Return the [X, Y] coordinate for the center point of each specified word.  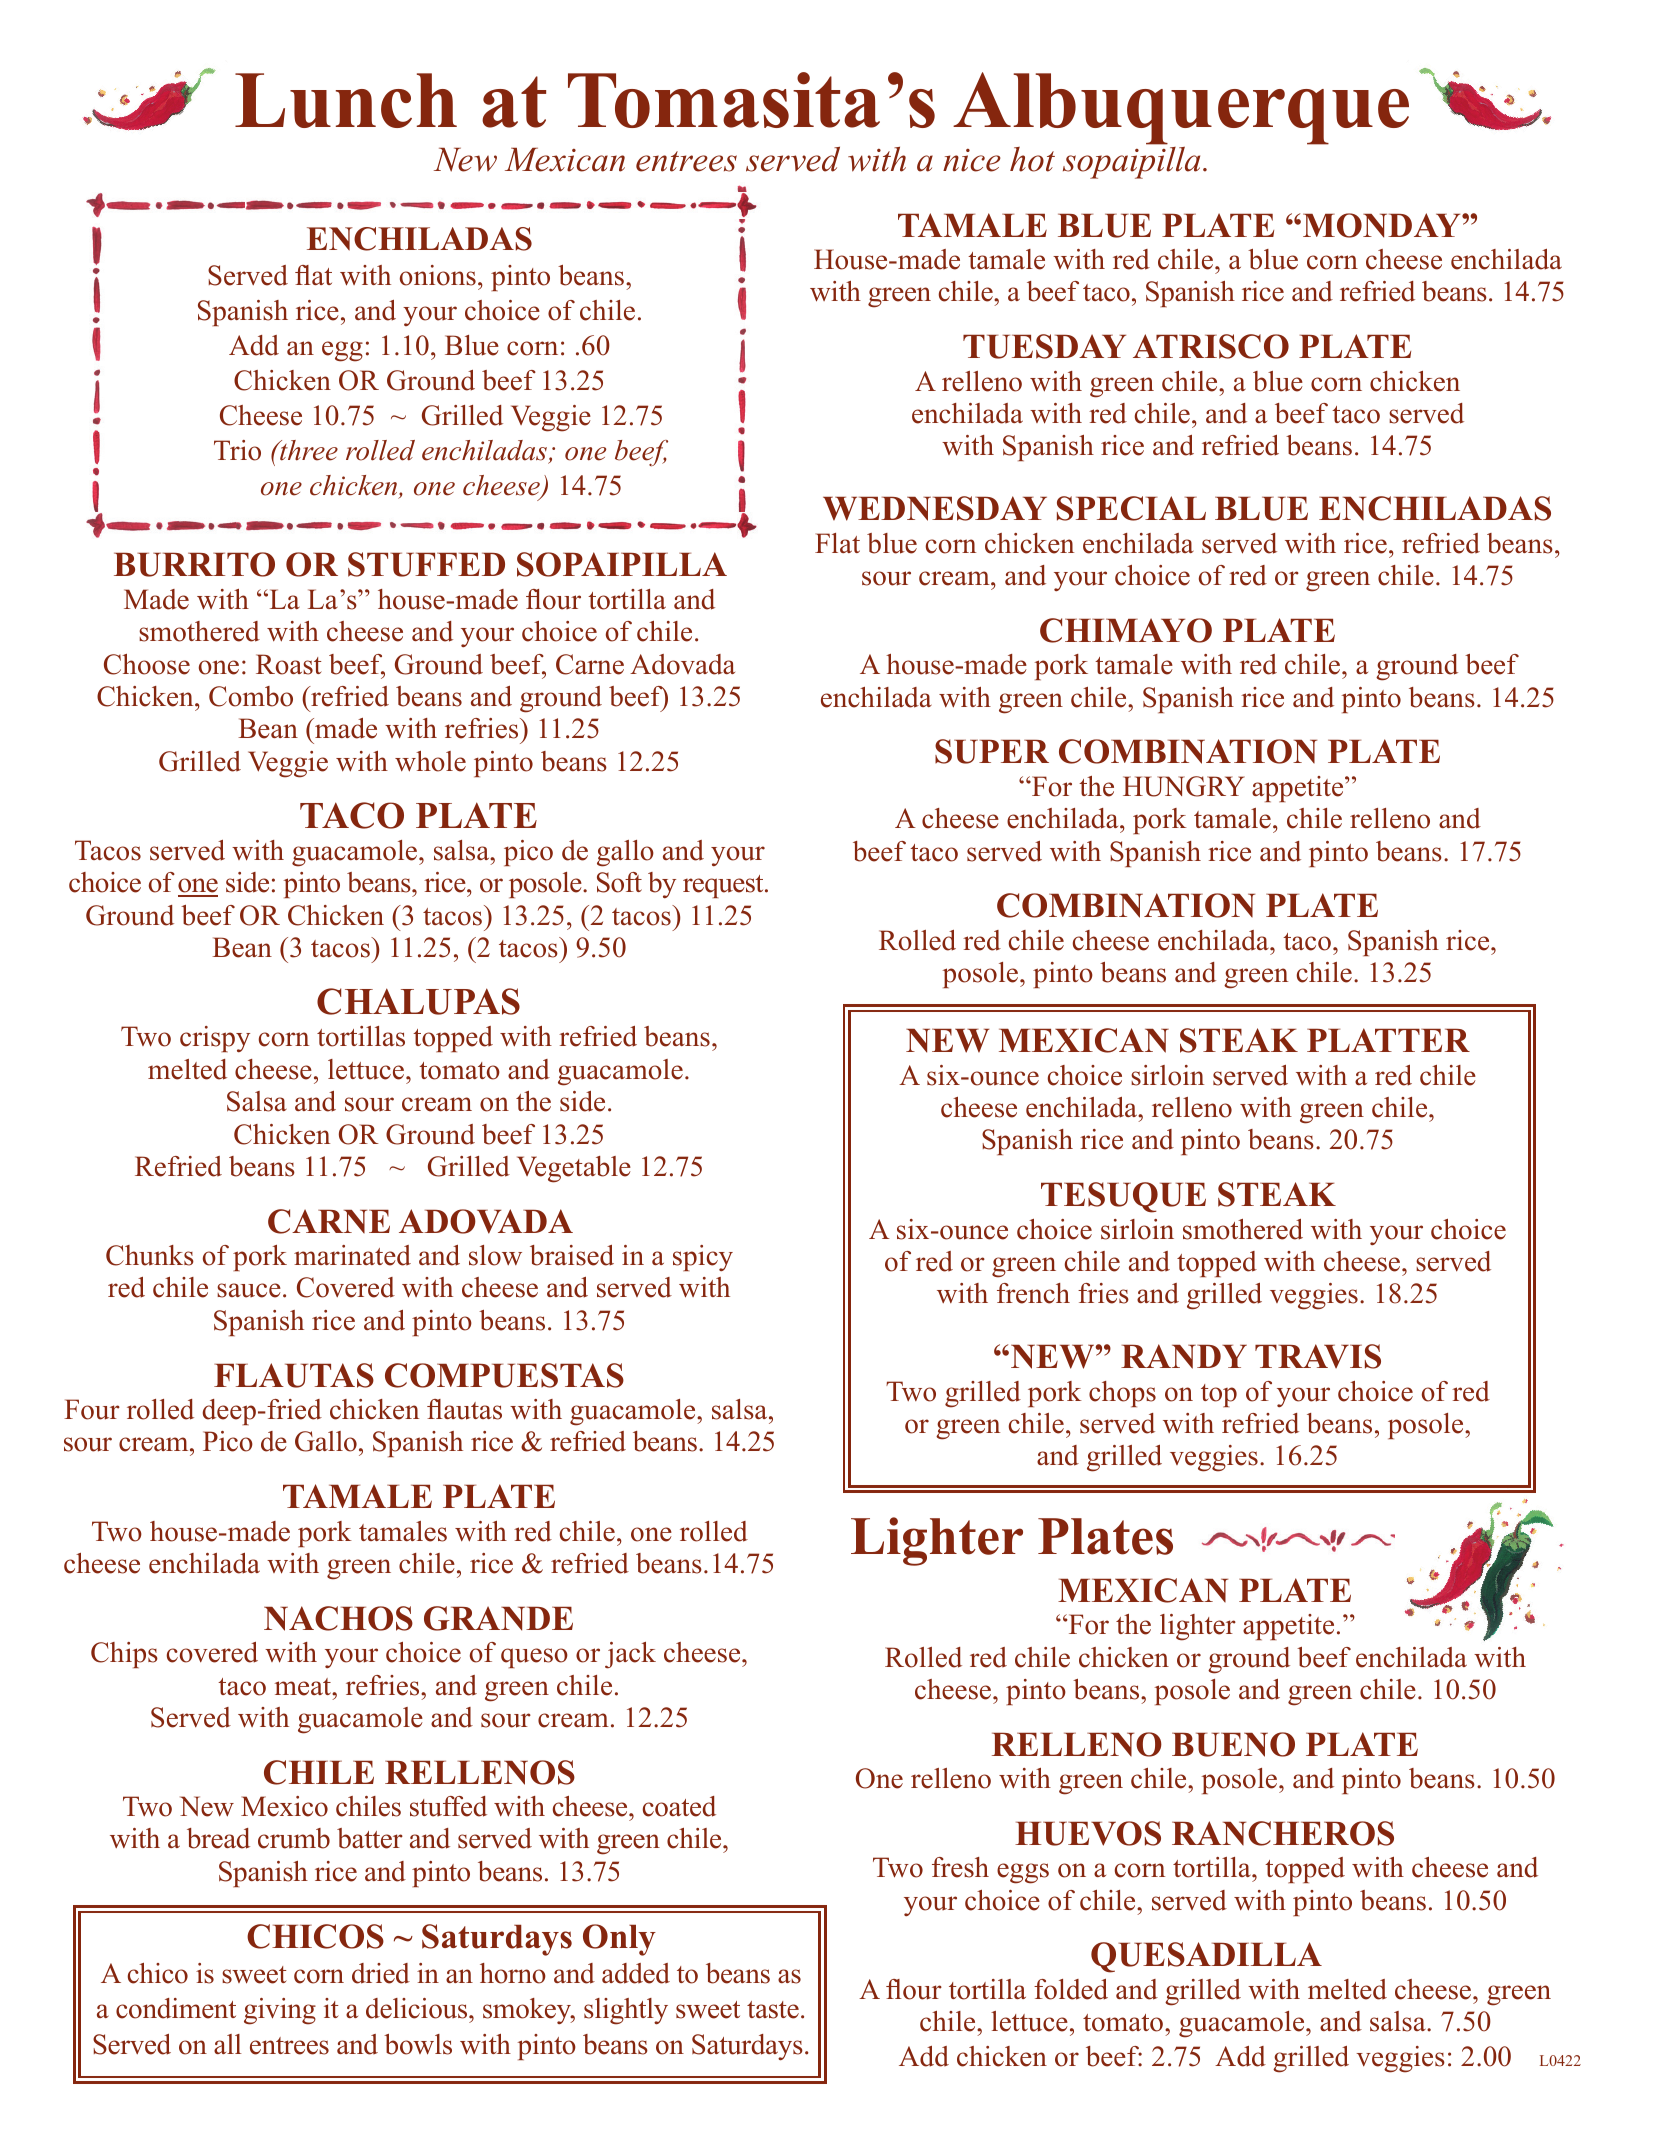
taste [773, 2010]
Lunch [346, 100]
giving [280, 2011]
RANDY [1184, 1356]
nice [972, 160]
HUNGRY [1184, 786]
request [724, 886]
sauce [249, 1290]
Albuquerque [1181, 110]
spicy [703, 1258]
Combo [251, 696]
